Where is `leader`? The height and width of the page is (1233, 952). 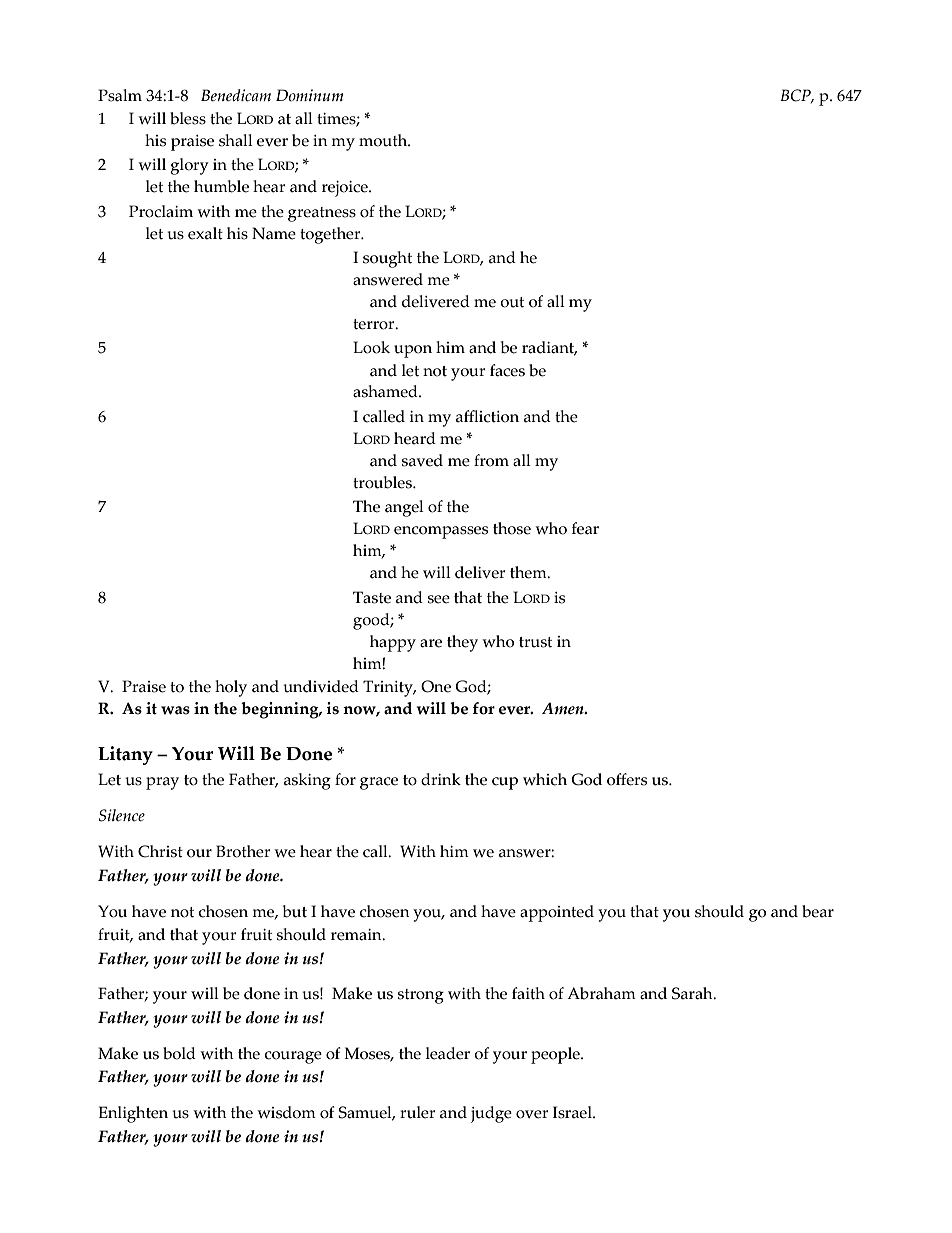
leader is located at coordinates (448, 1053).
